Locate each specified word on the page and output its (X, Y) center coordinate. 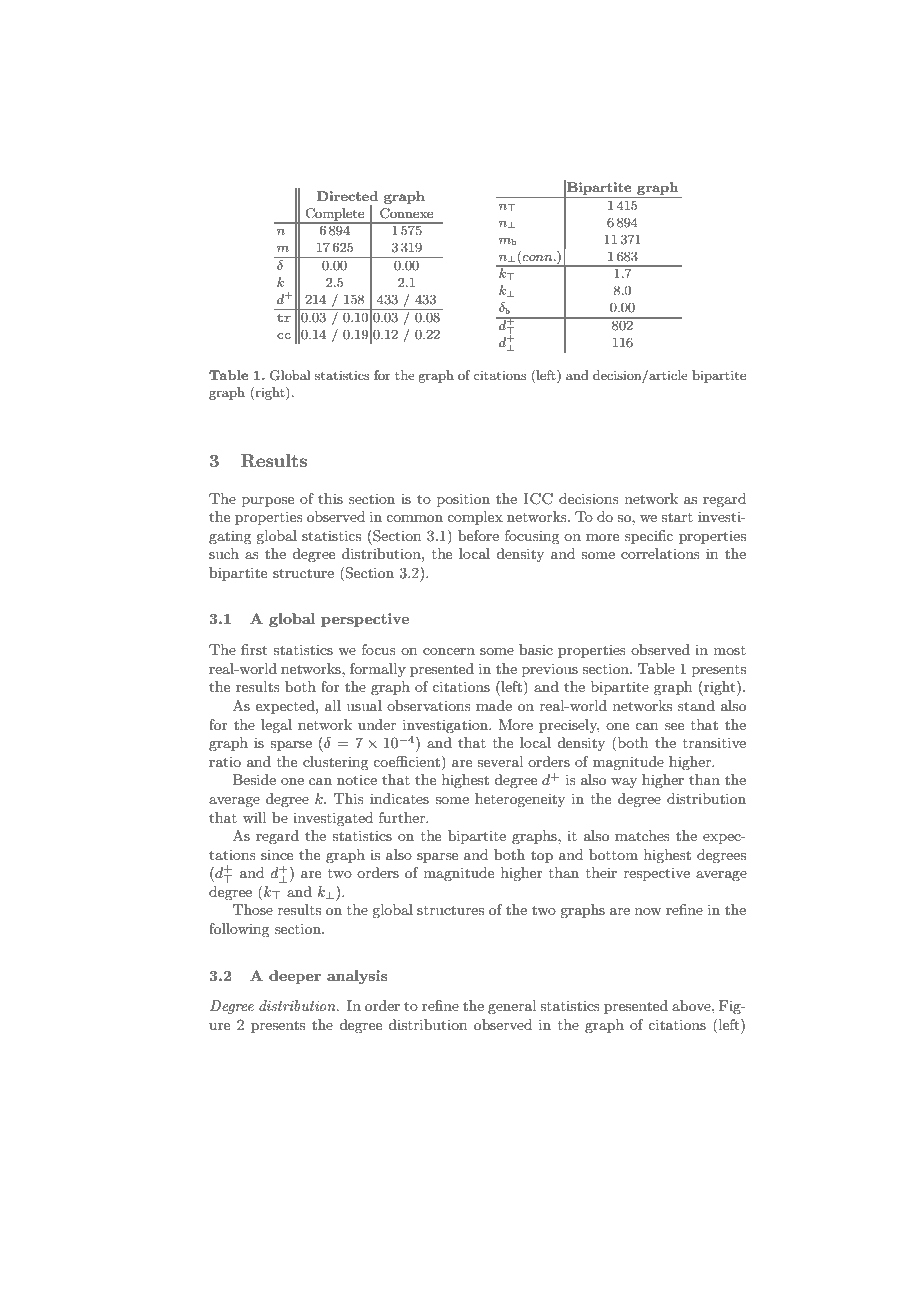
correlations (660, 553)
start (677, 517)
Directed (347, 196)
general (512, 1007)
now (648, 911)
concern (449, 651)
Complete (335, 215)
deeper (295, 977)
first (254, 649)
